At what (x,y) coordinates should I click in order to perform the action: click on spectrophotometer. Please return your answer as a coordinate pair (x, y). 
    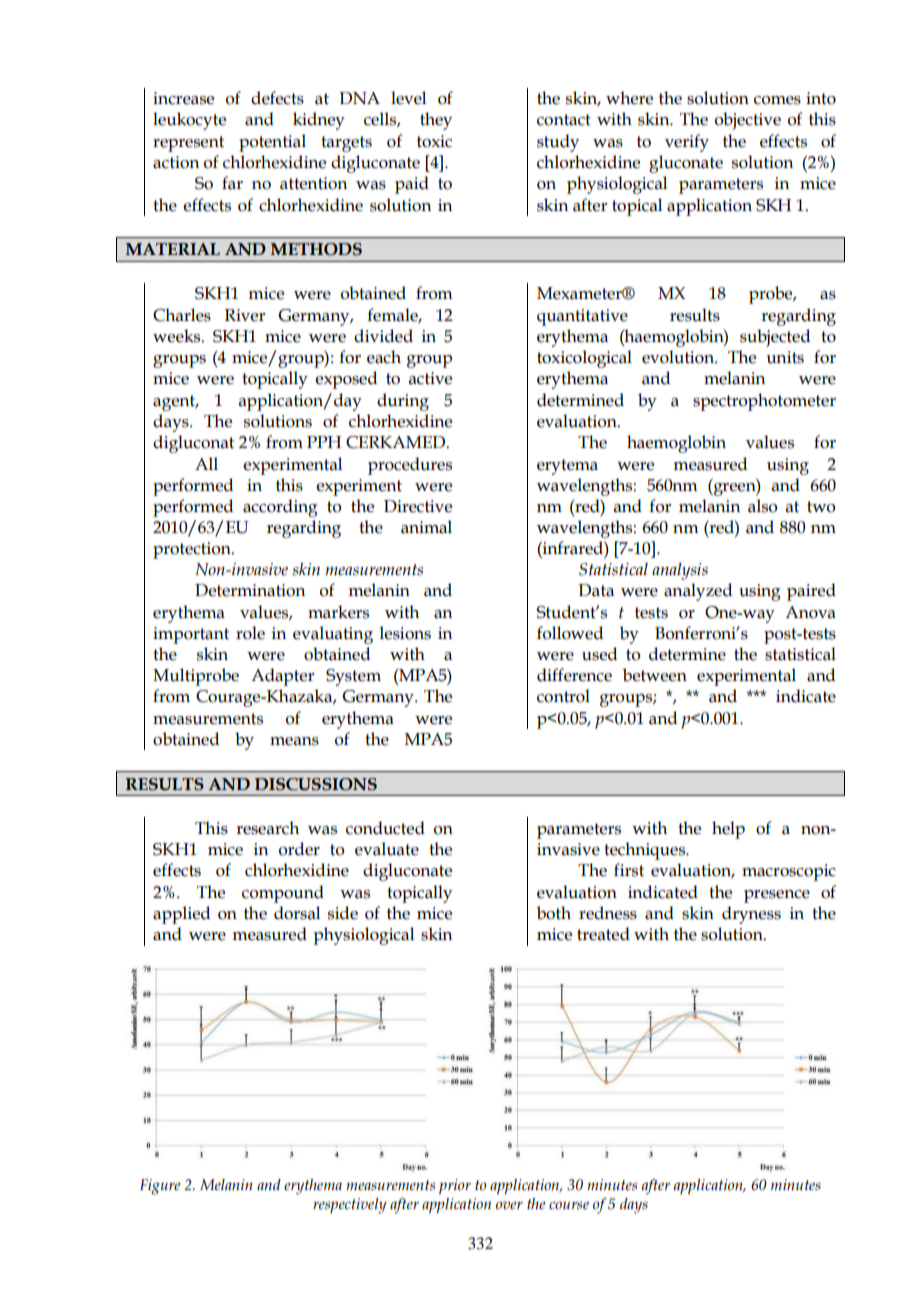
    Looking at the image, I should click on (764, 402).
